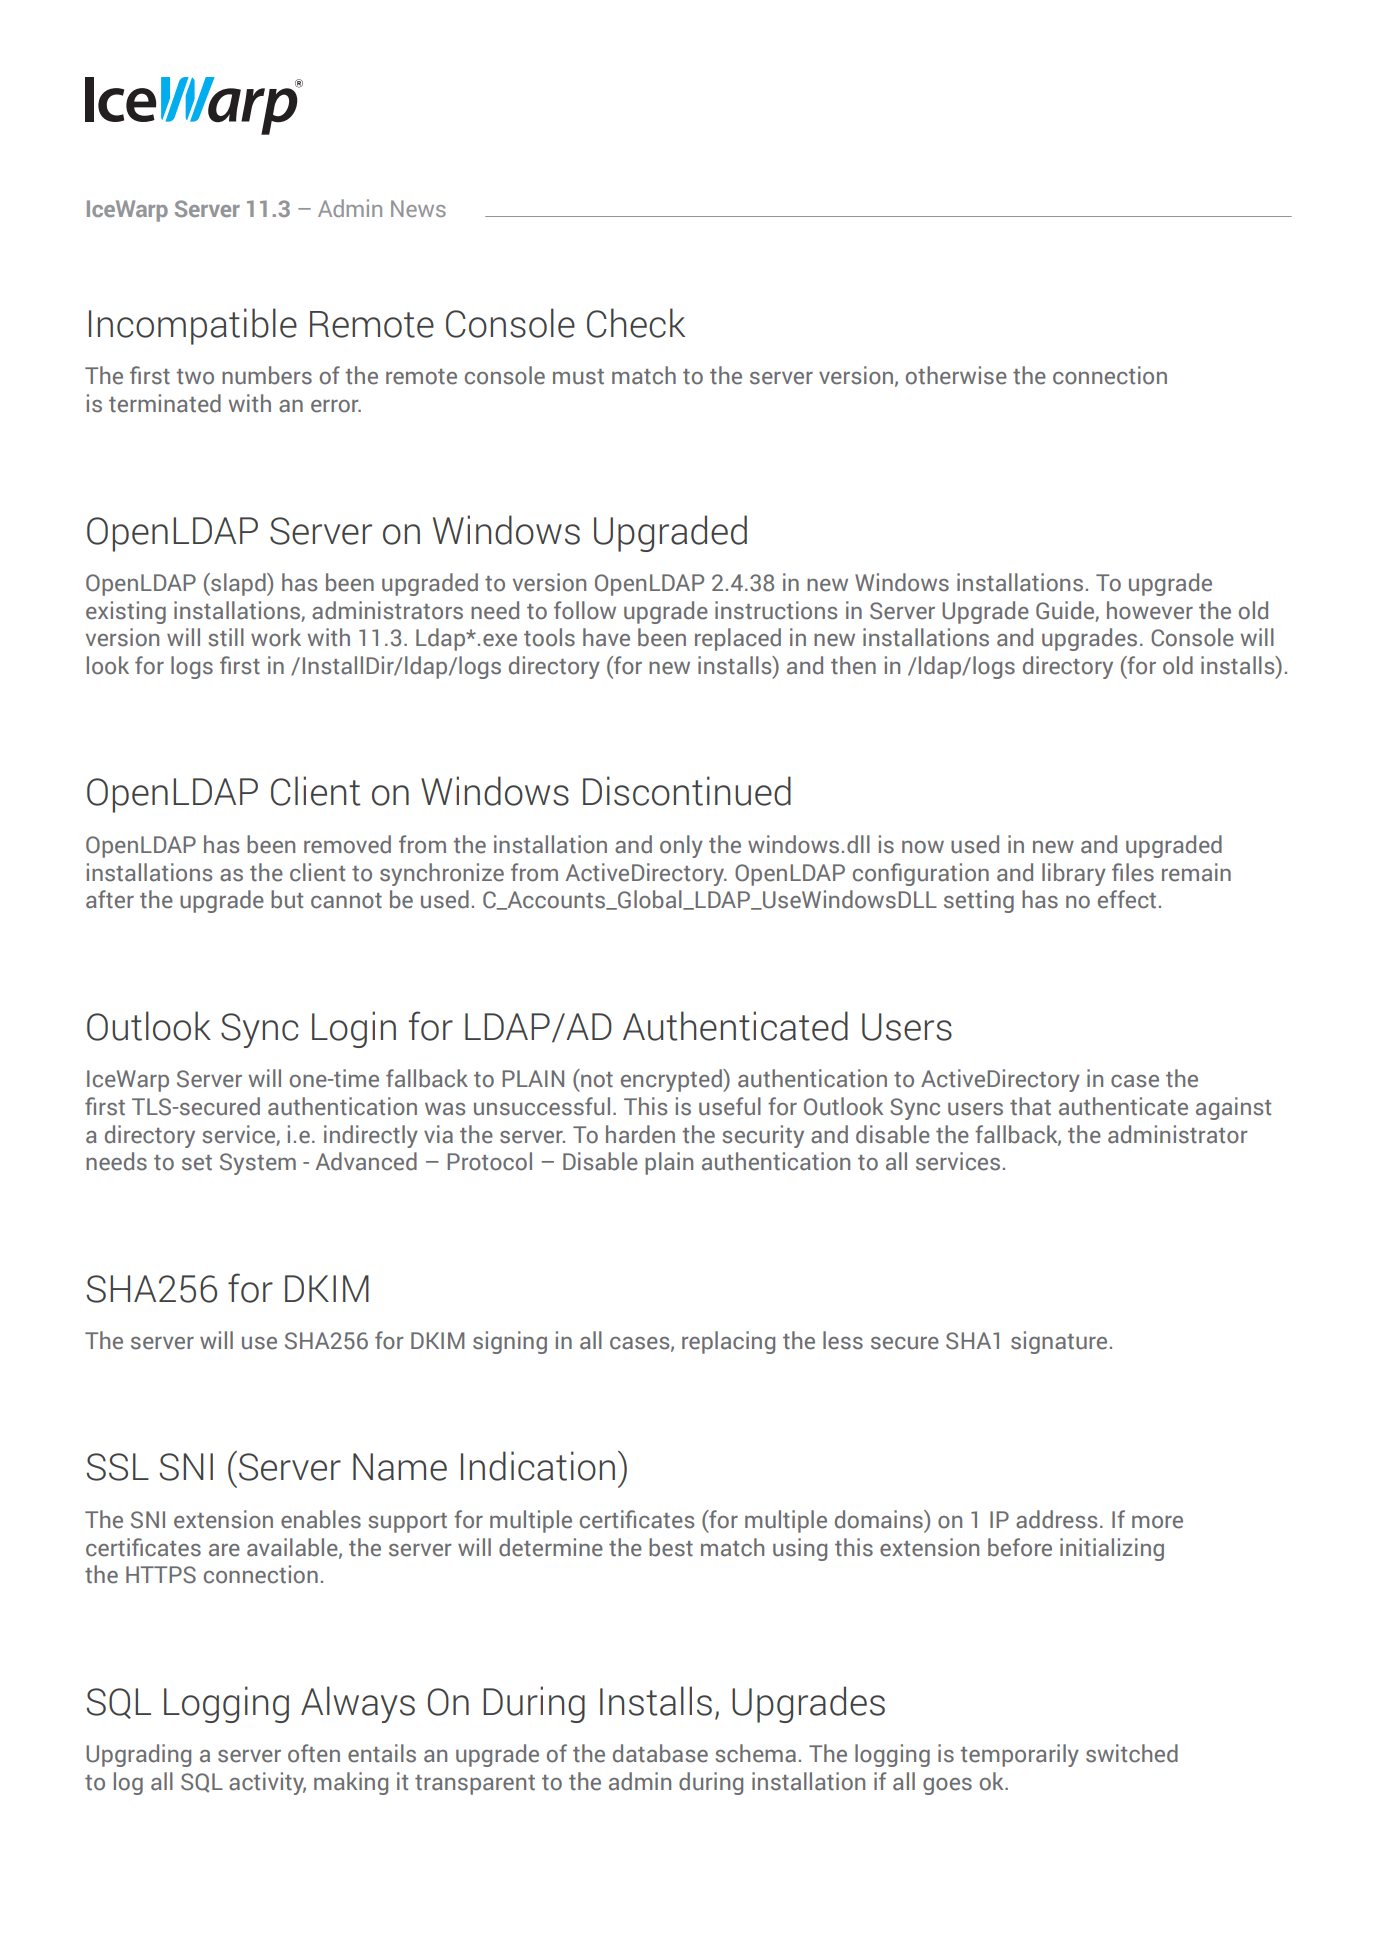 The height and width of the screenshot is (1947, 1377). I want to click on Incompatible, so click(193, 326).
